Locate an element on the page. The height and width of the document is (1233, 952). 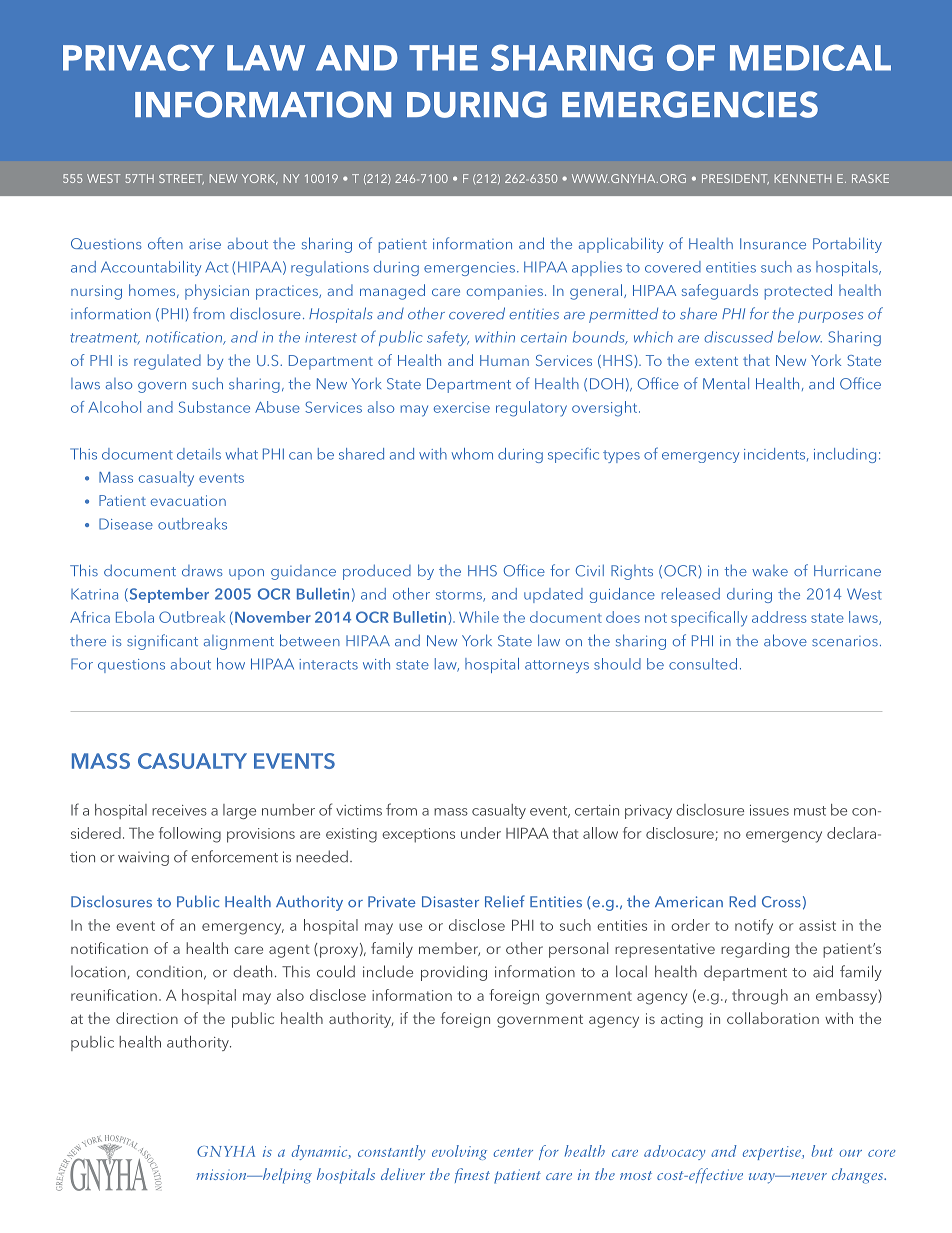
MEDICAL is located at coordinates (810, 57).
